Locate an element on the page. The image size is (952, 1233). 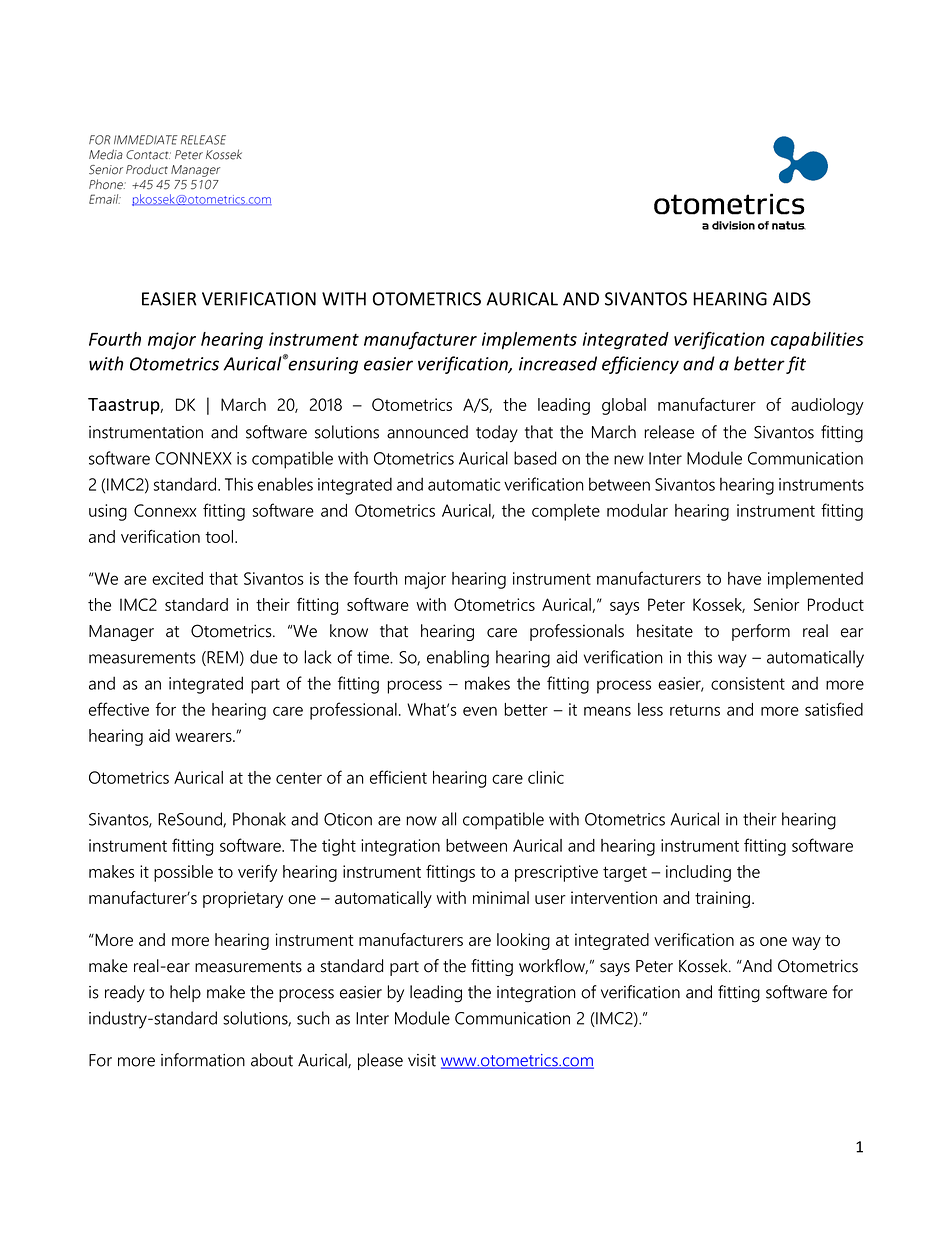
implements is located at coordinates (529, 341).
